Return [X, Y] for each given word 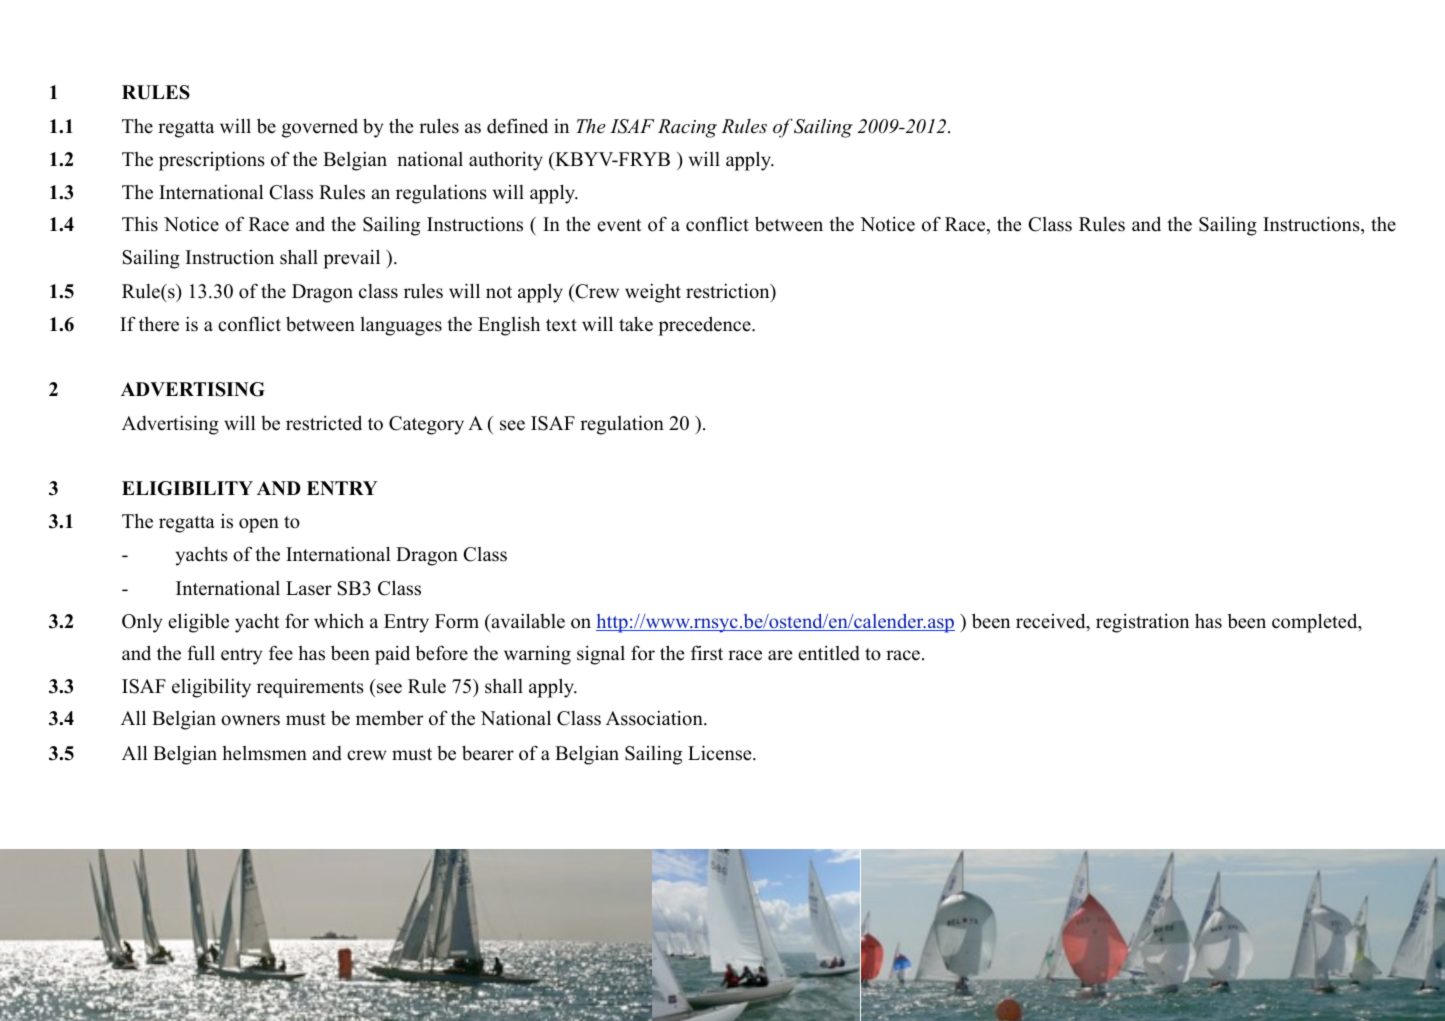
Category [426, 425]
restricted [324, 423]
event [619, 225]
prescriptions [212, 161]
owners [250, 720]
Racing [687, 128]
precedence [705, 326]
